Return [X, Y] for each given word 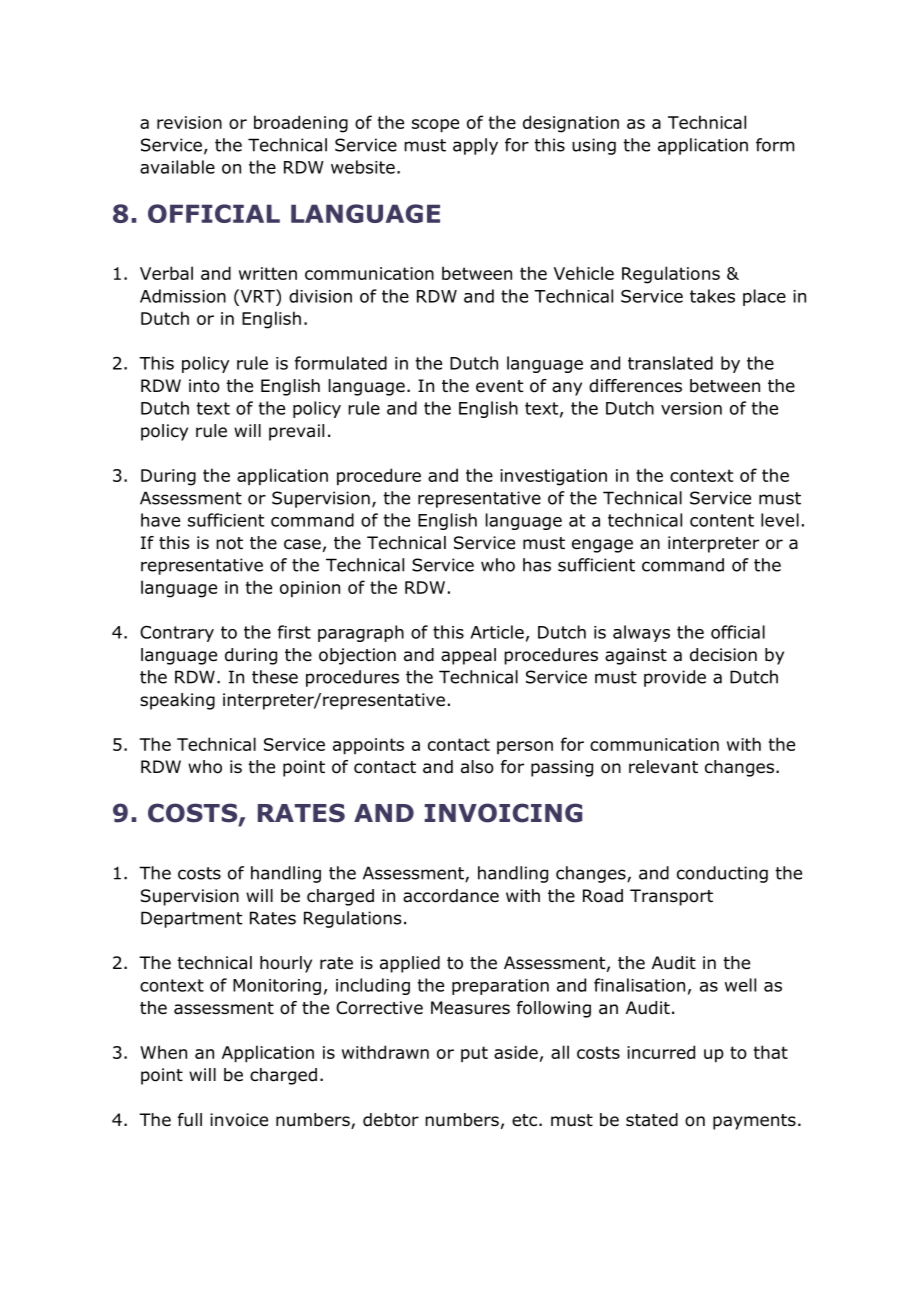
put [474, 1054]
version [691, 408]
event [499, 386]
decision [723, 655]
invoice [239, 1120]
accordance [451, 896]
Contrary [177, 634]
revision [189, 122]
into [204, 386]
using [594, 146]
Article [497, 632]
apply [475, 146]
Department [191, 919]
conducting [722, 874]
